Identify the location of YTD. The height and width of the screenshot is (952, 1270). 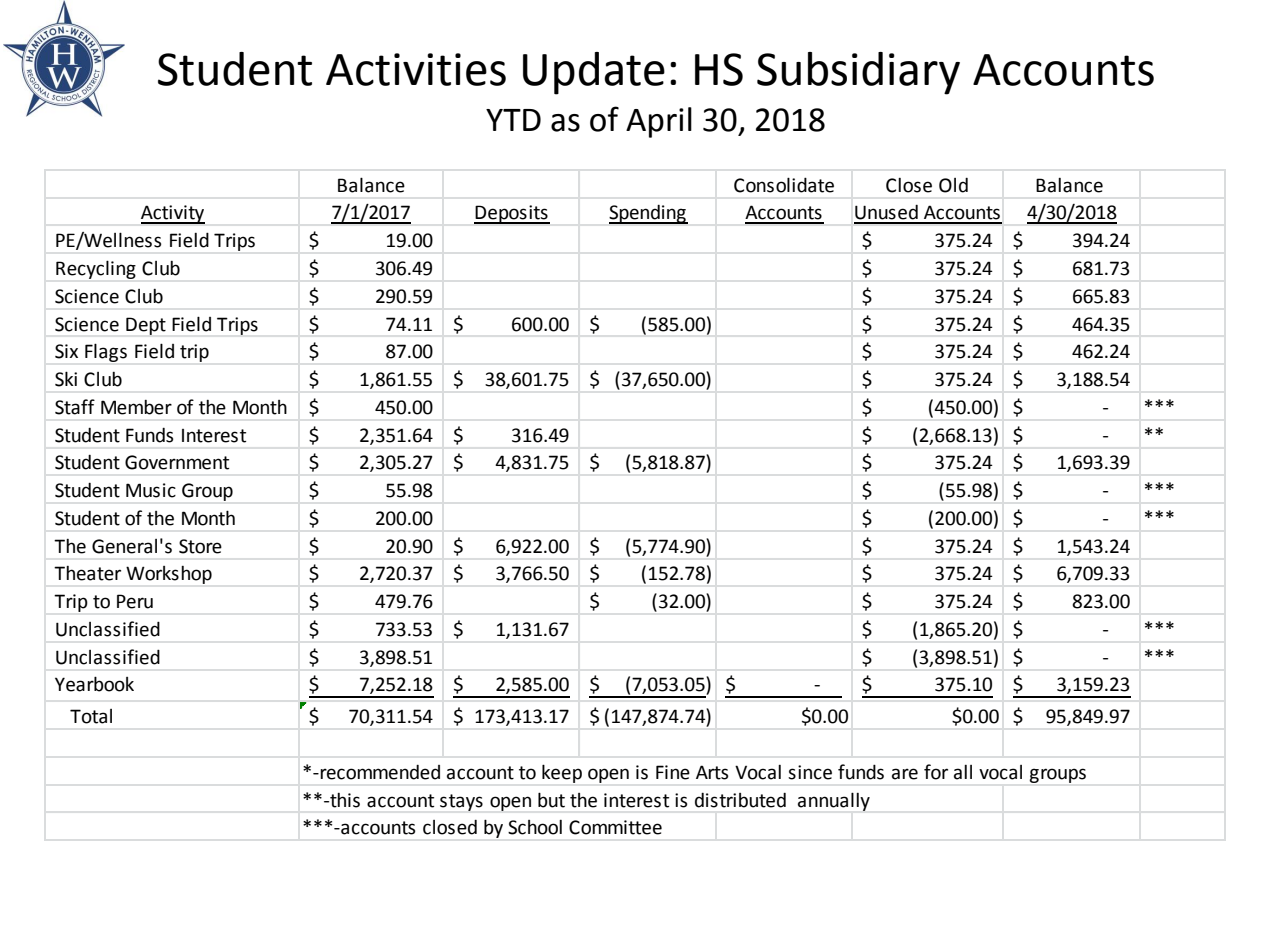
(513, 120).
